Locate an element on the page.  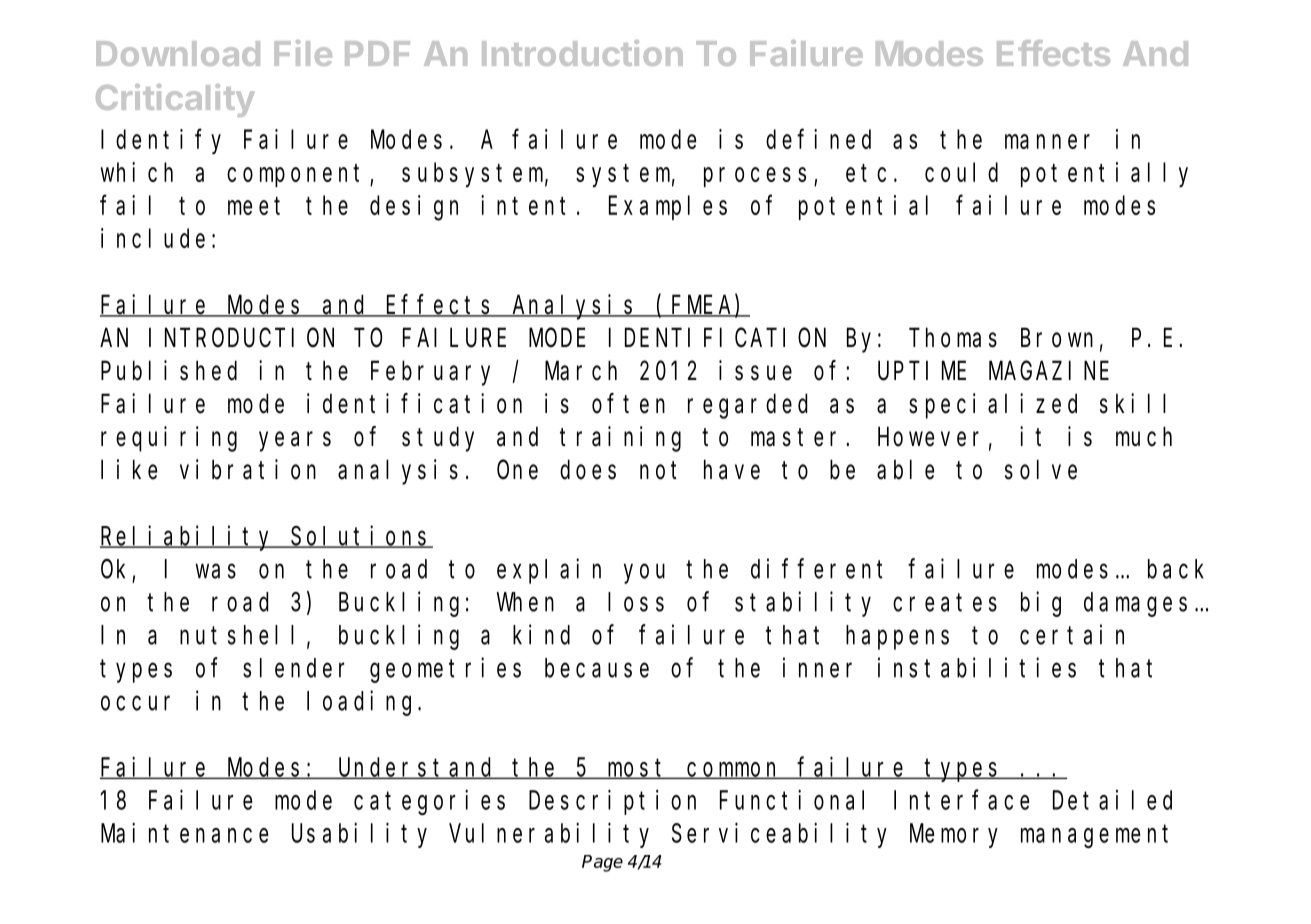
vibration is located at coordinates (248, 469).
